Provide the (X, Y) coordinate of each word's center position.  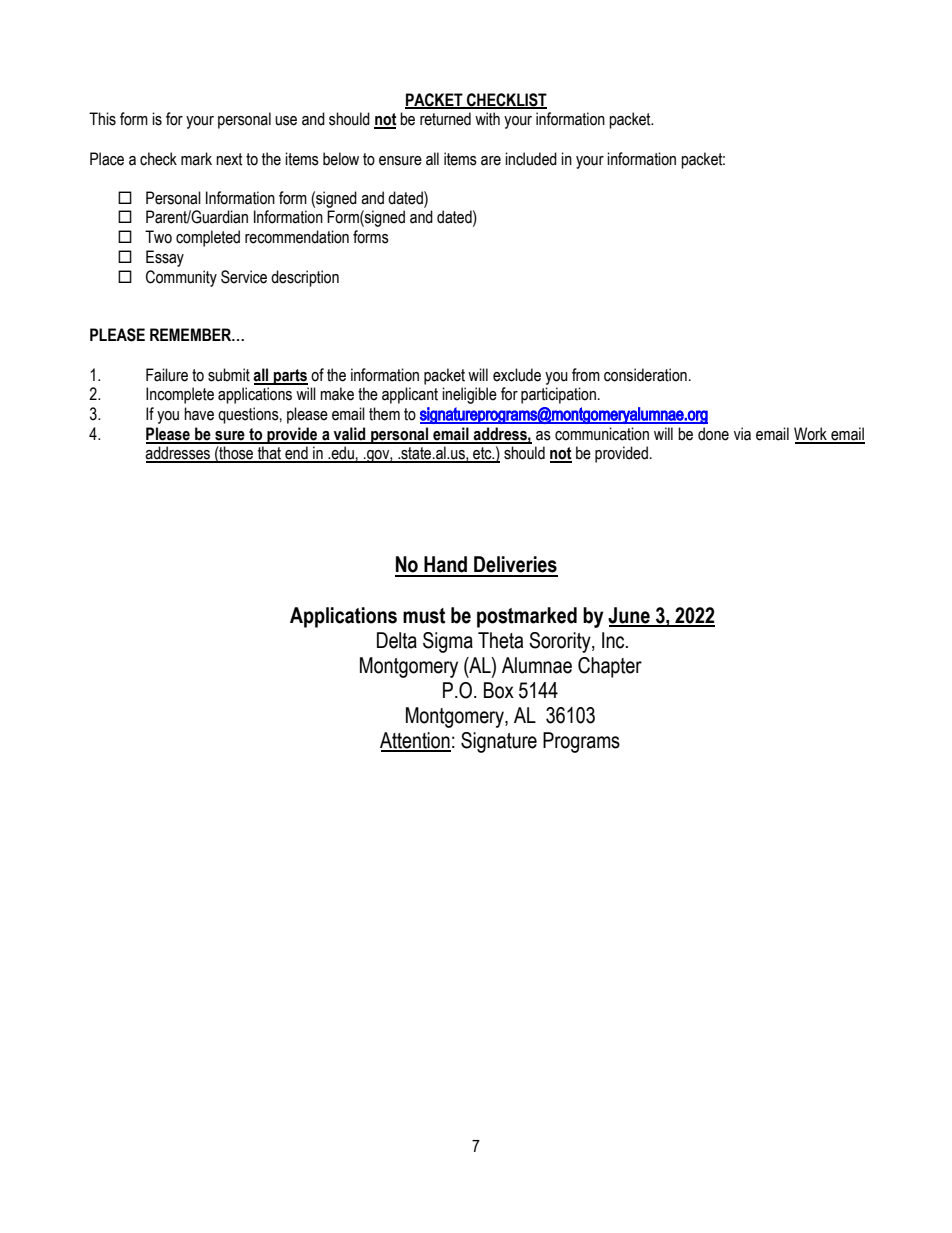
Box (499, 690)
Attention (415, 741)
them (384, 414)
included (531, 159)
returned (445, 119)
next (229, 159)
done (713, 434)
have (199, 414)
